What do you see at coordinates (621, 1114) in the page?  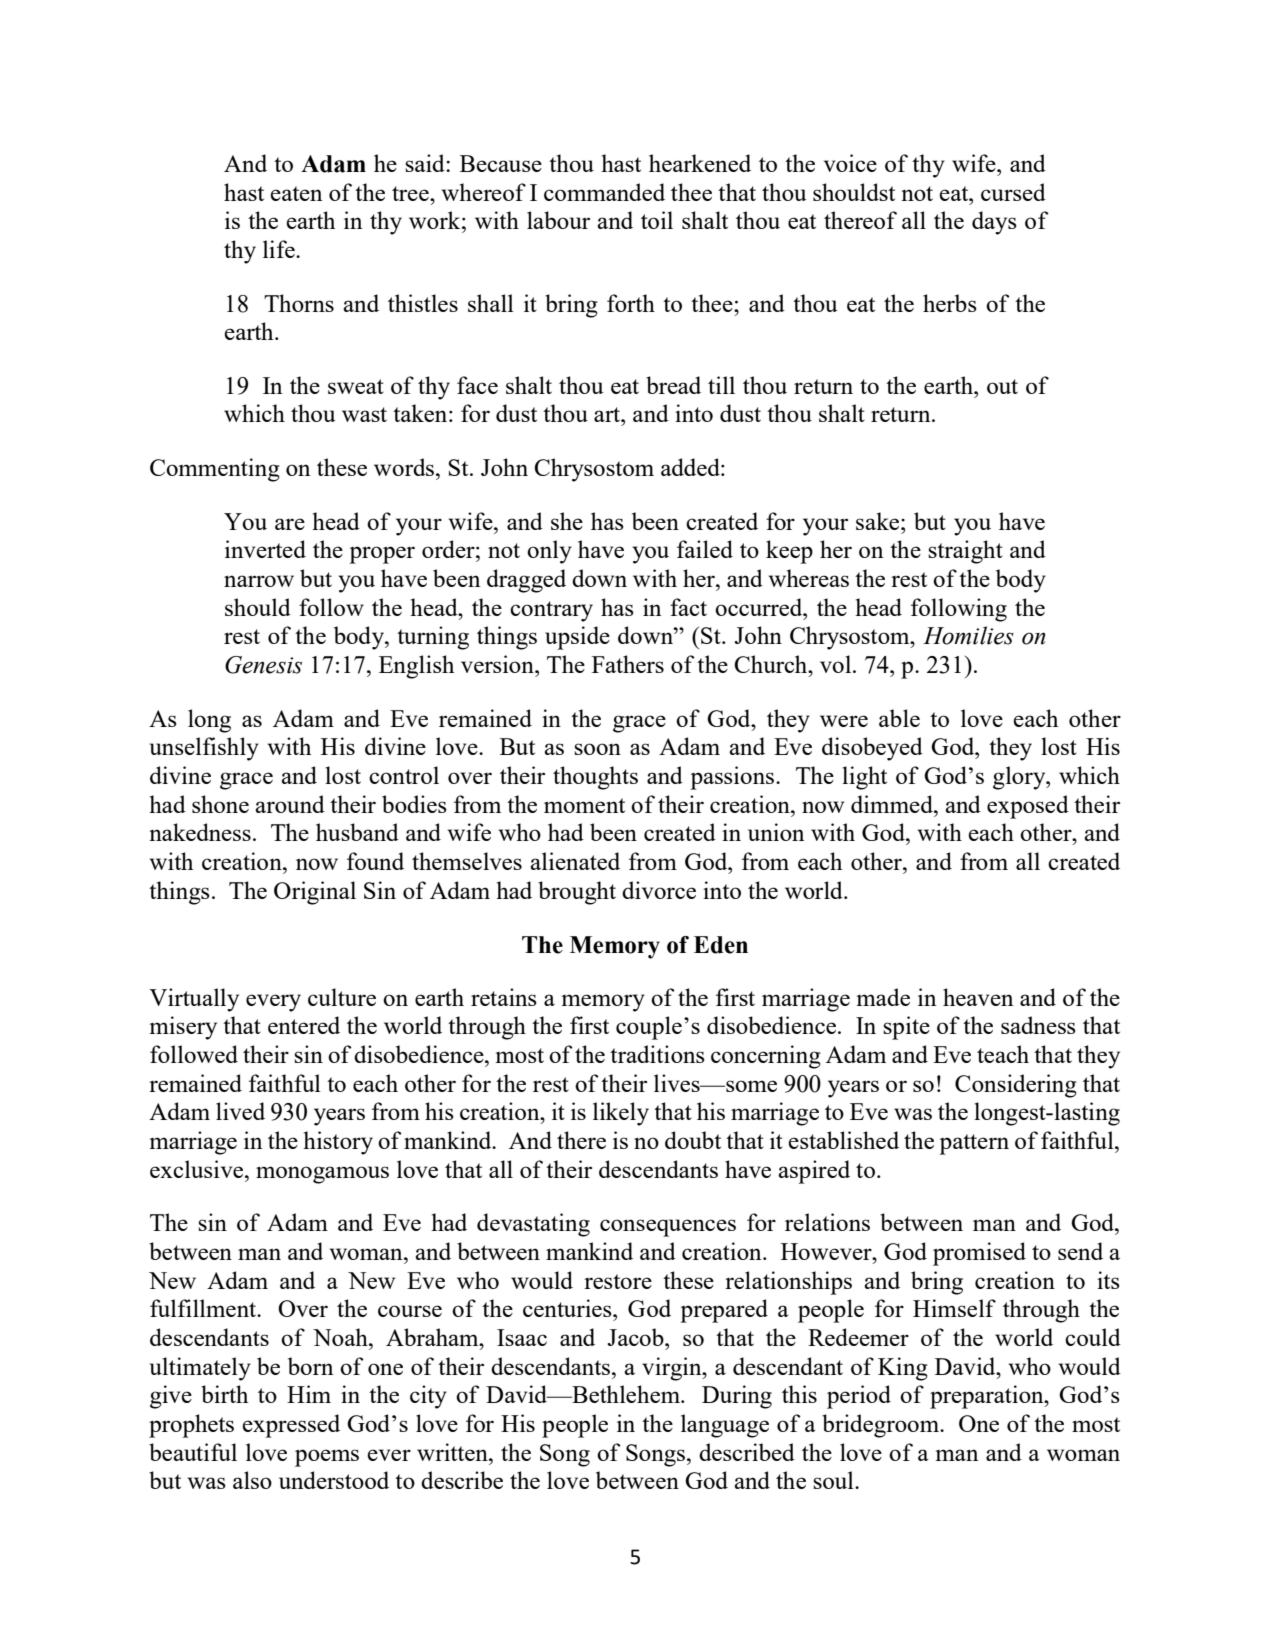 I see `likely` at bounding box center [621, 1114].
